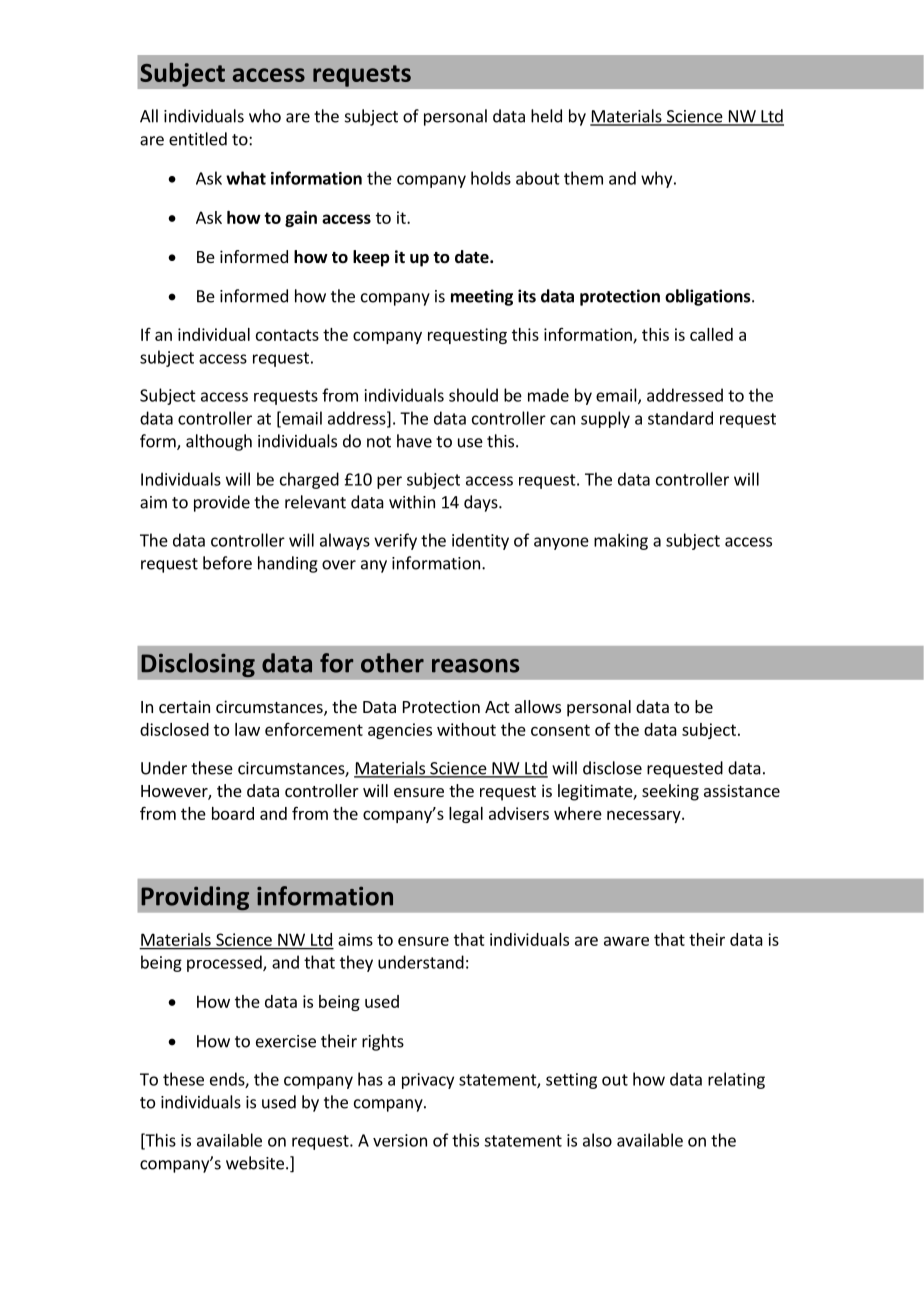 The width and height of the document is (924, 1308). Describe the element at coordinates (222, 503) in the document. I see `provide` at that location.
